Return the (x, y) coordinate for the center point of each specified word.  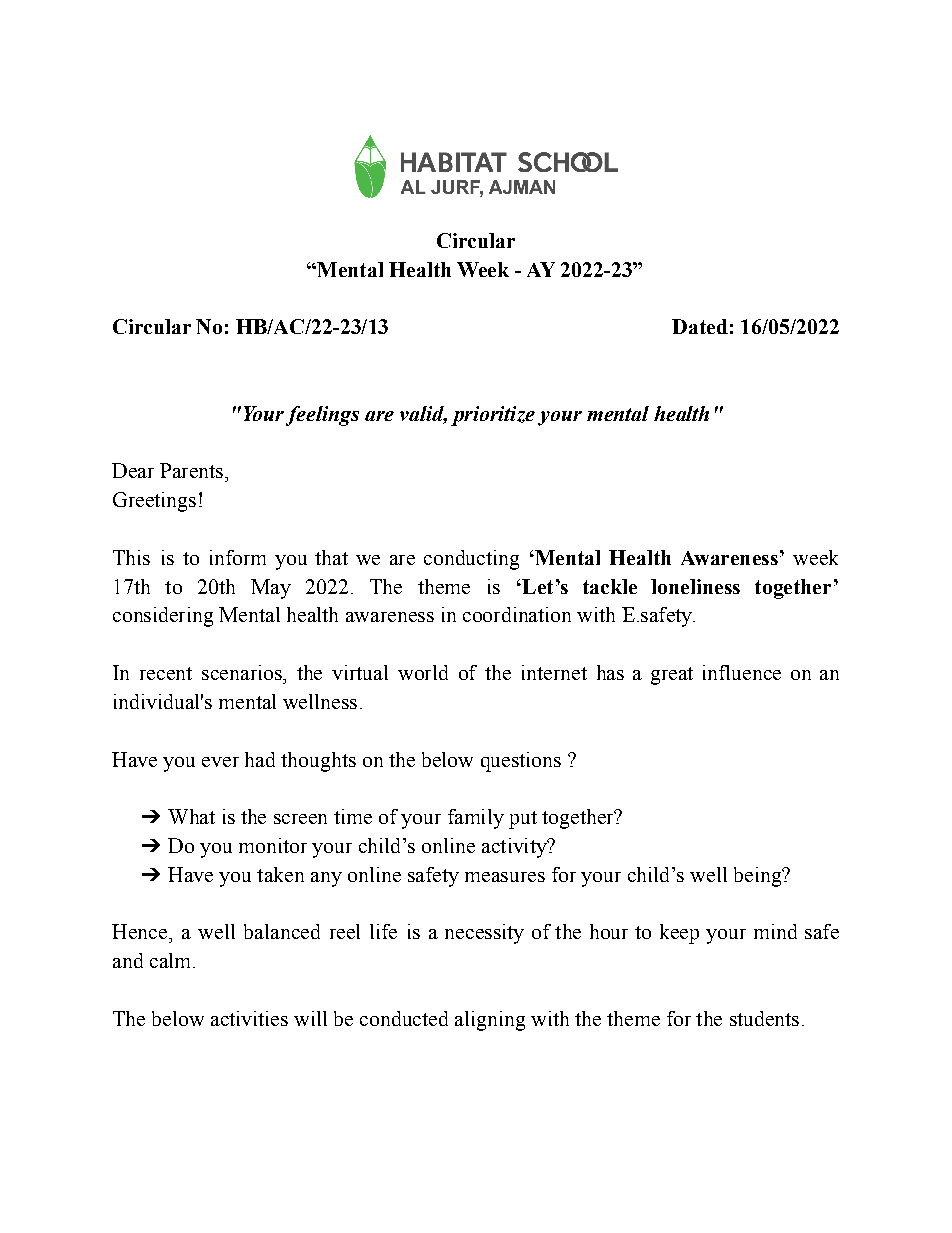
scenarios (243, 672)
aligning (490, 1021)
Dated (700, 326)
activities (249, 1018)
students (764, 1018)
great (672, 676)
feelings (322, 416)
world (423, 672)
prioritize (493, 416)
